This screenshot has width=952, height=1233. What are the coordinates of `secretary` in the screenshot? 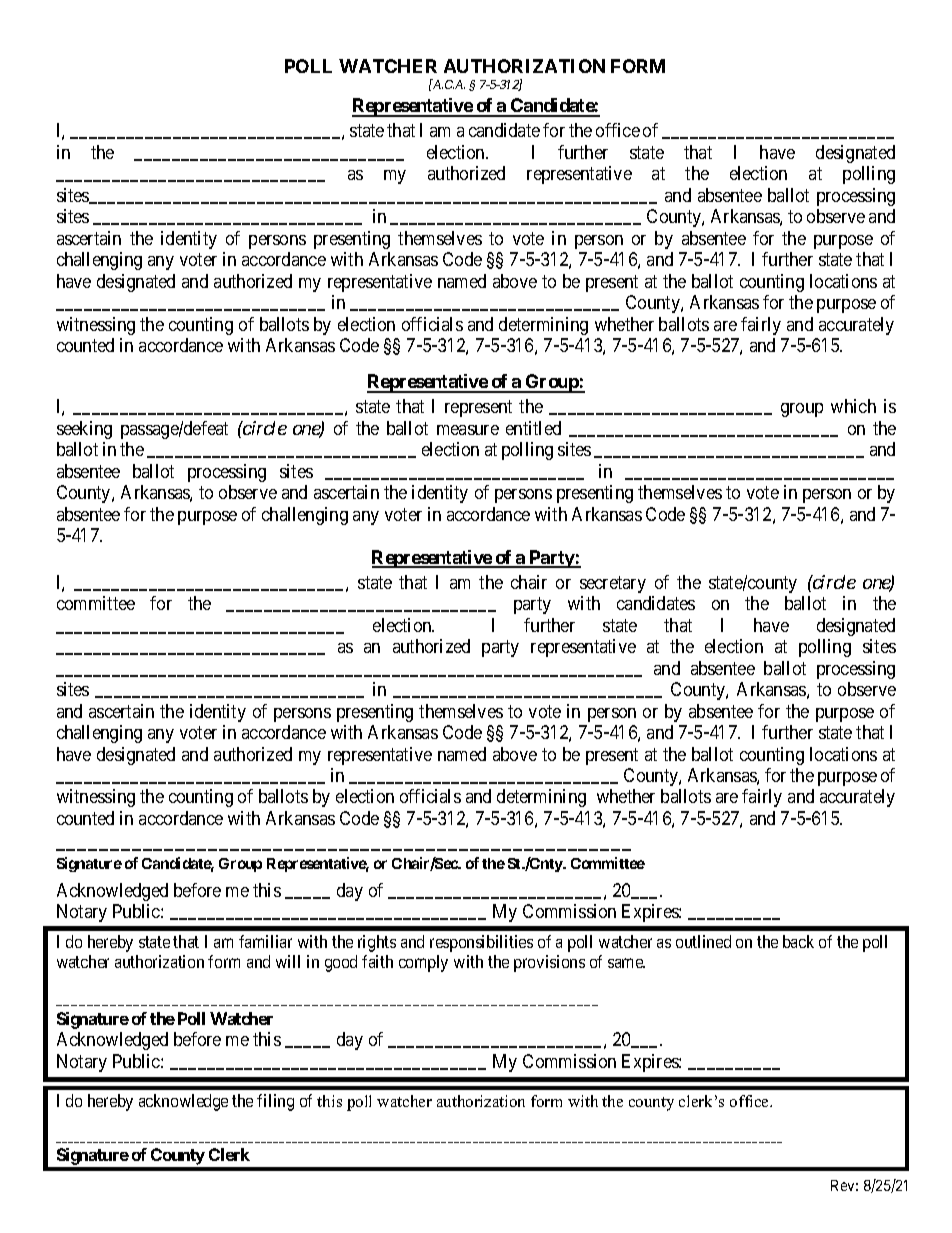 It's located at (613, 584).
